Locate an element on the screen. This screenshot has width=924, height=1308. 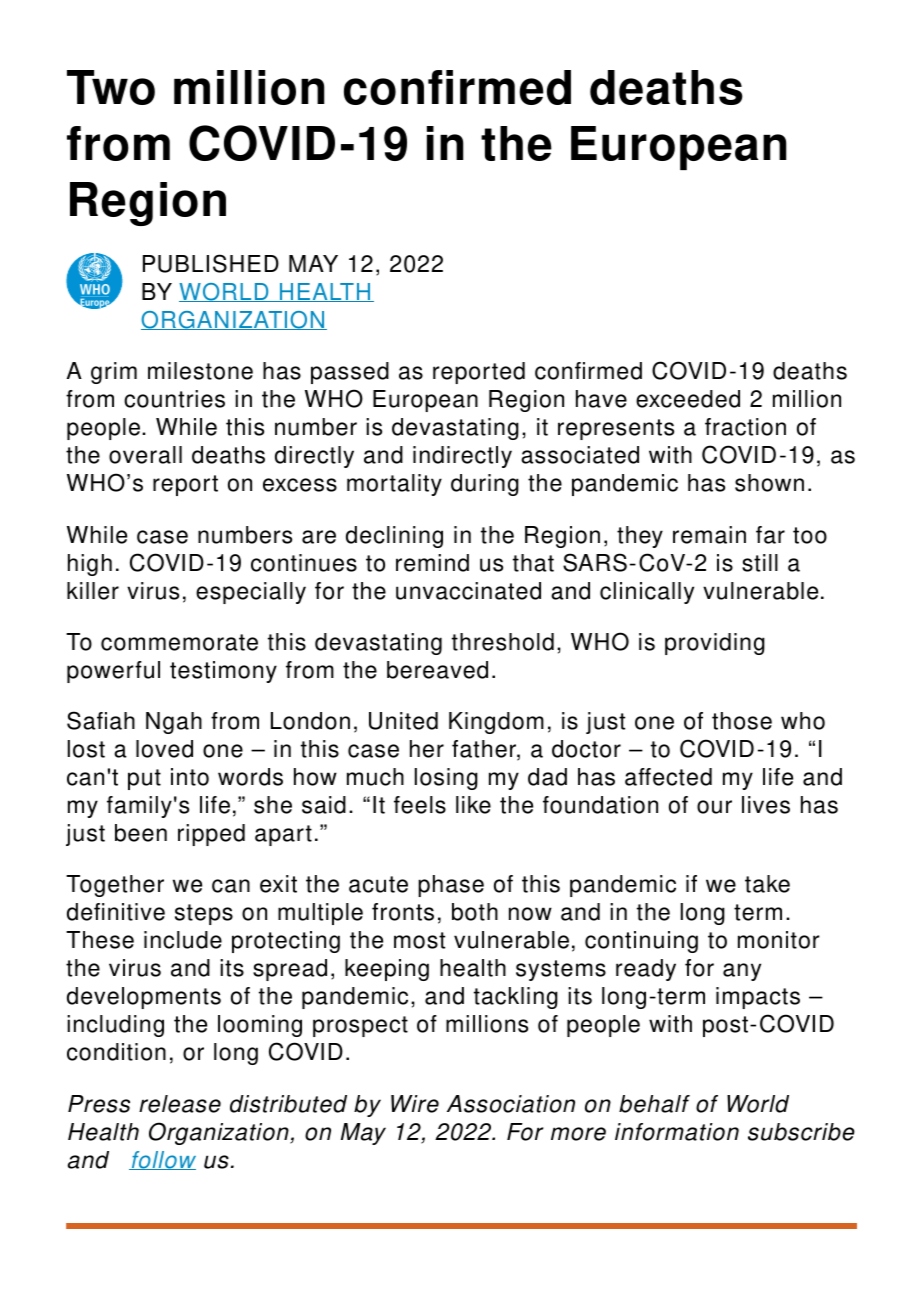
exceeded is located at coordinates (688, 399).
